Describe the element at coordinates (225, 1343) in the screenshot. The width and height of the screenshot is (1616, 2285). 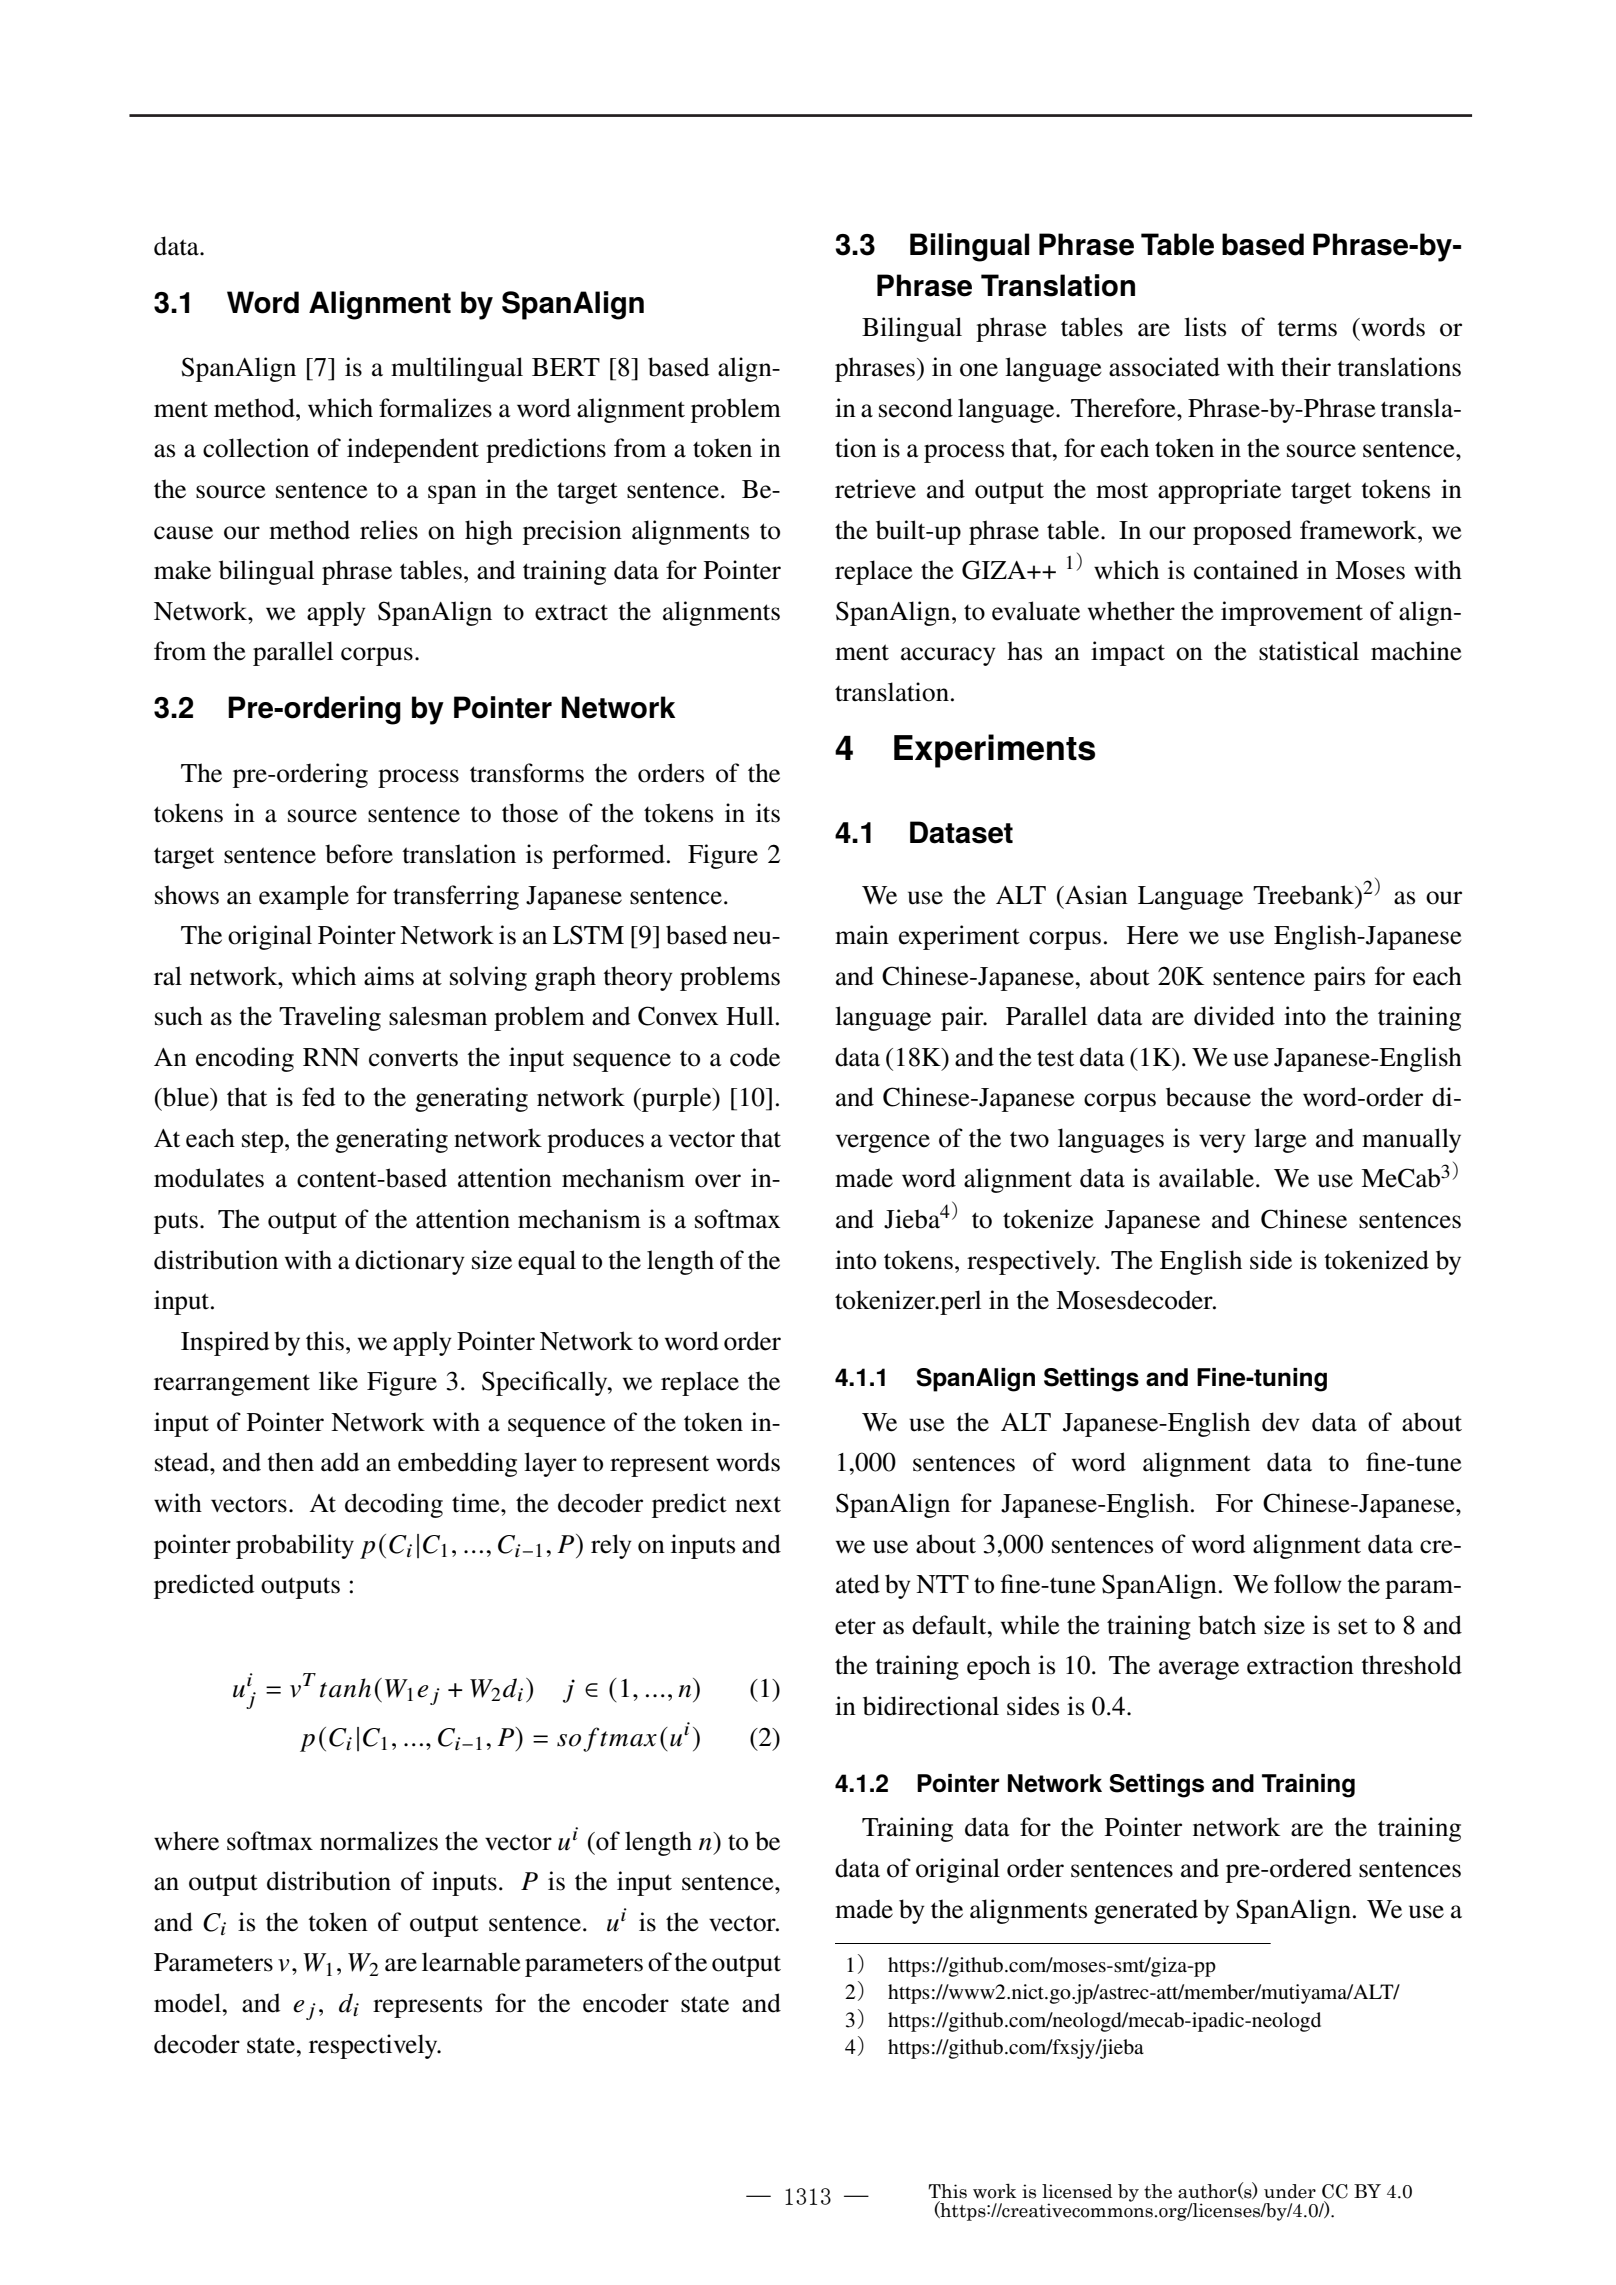
I see `Inspired` at that location.
